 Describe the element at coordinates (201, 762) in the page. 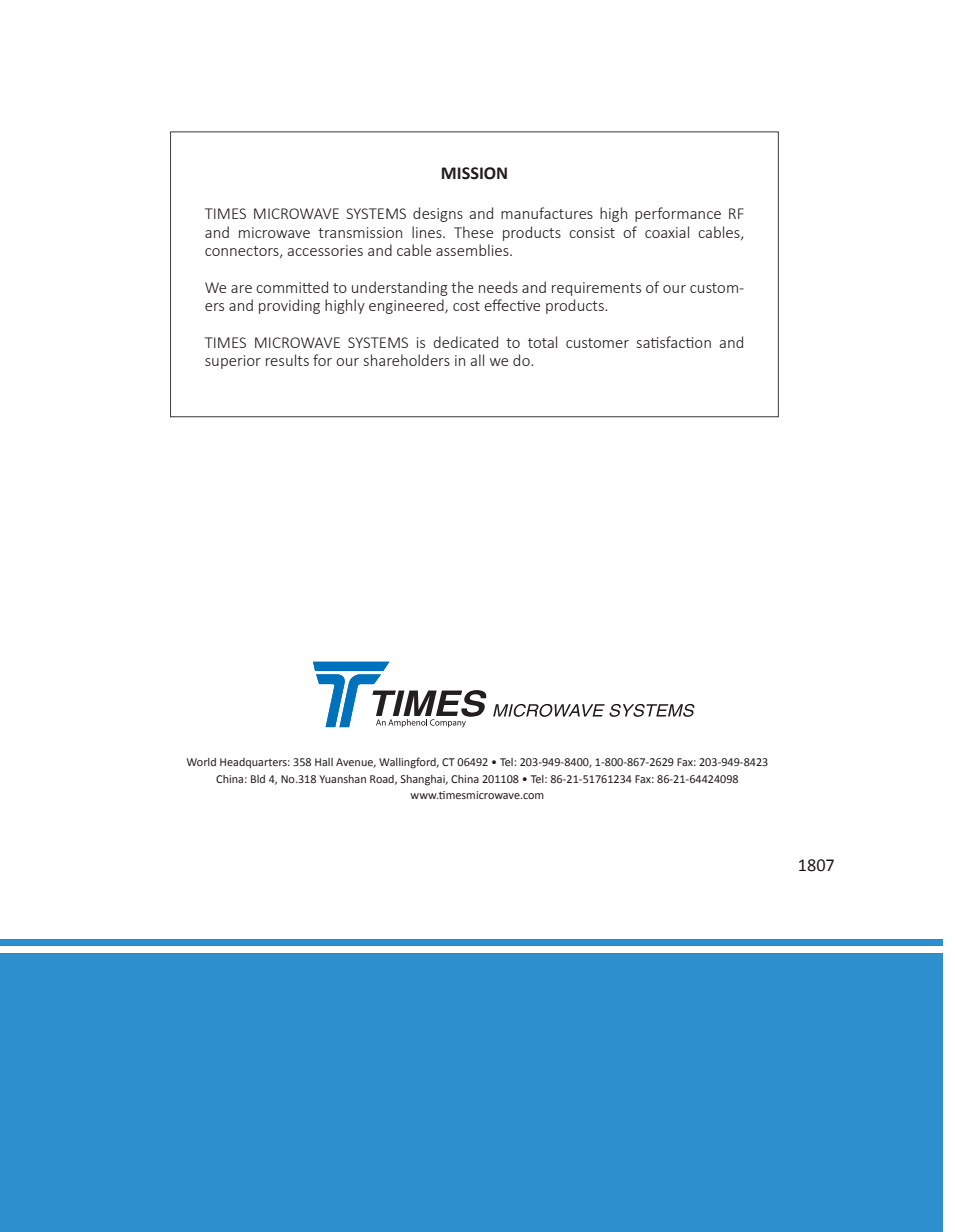

I see `World` at that location.
